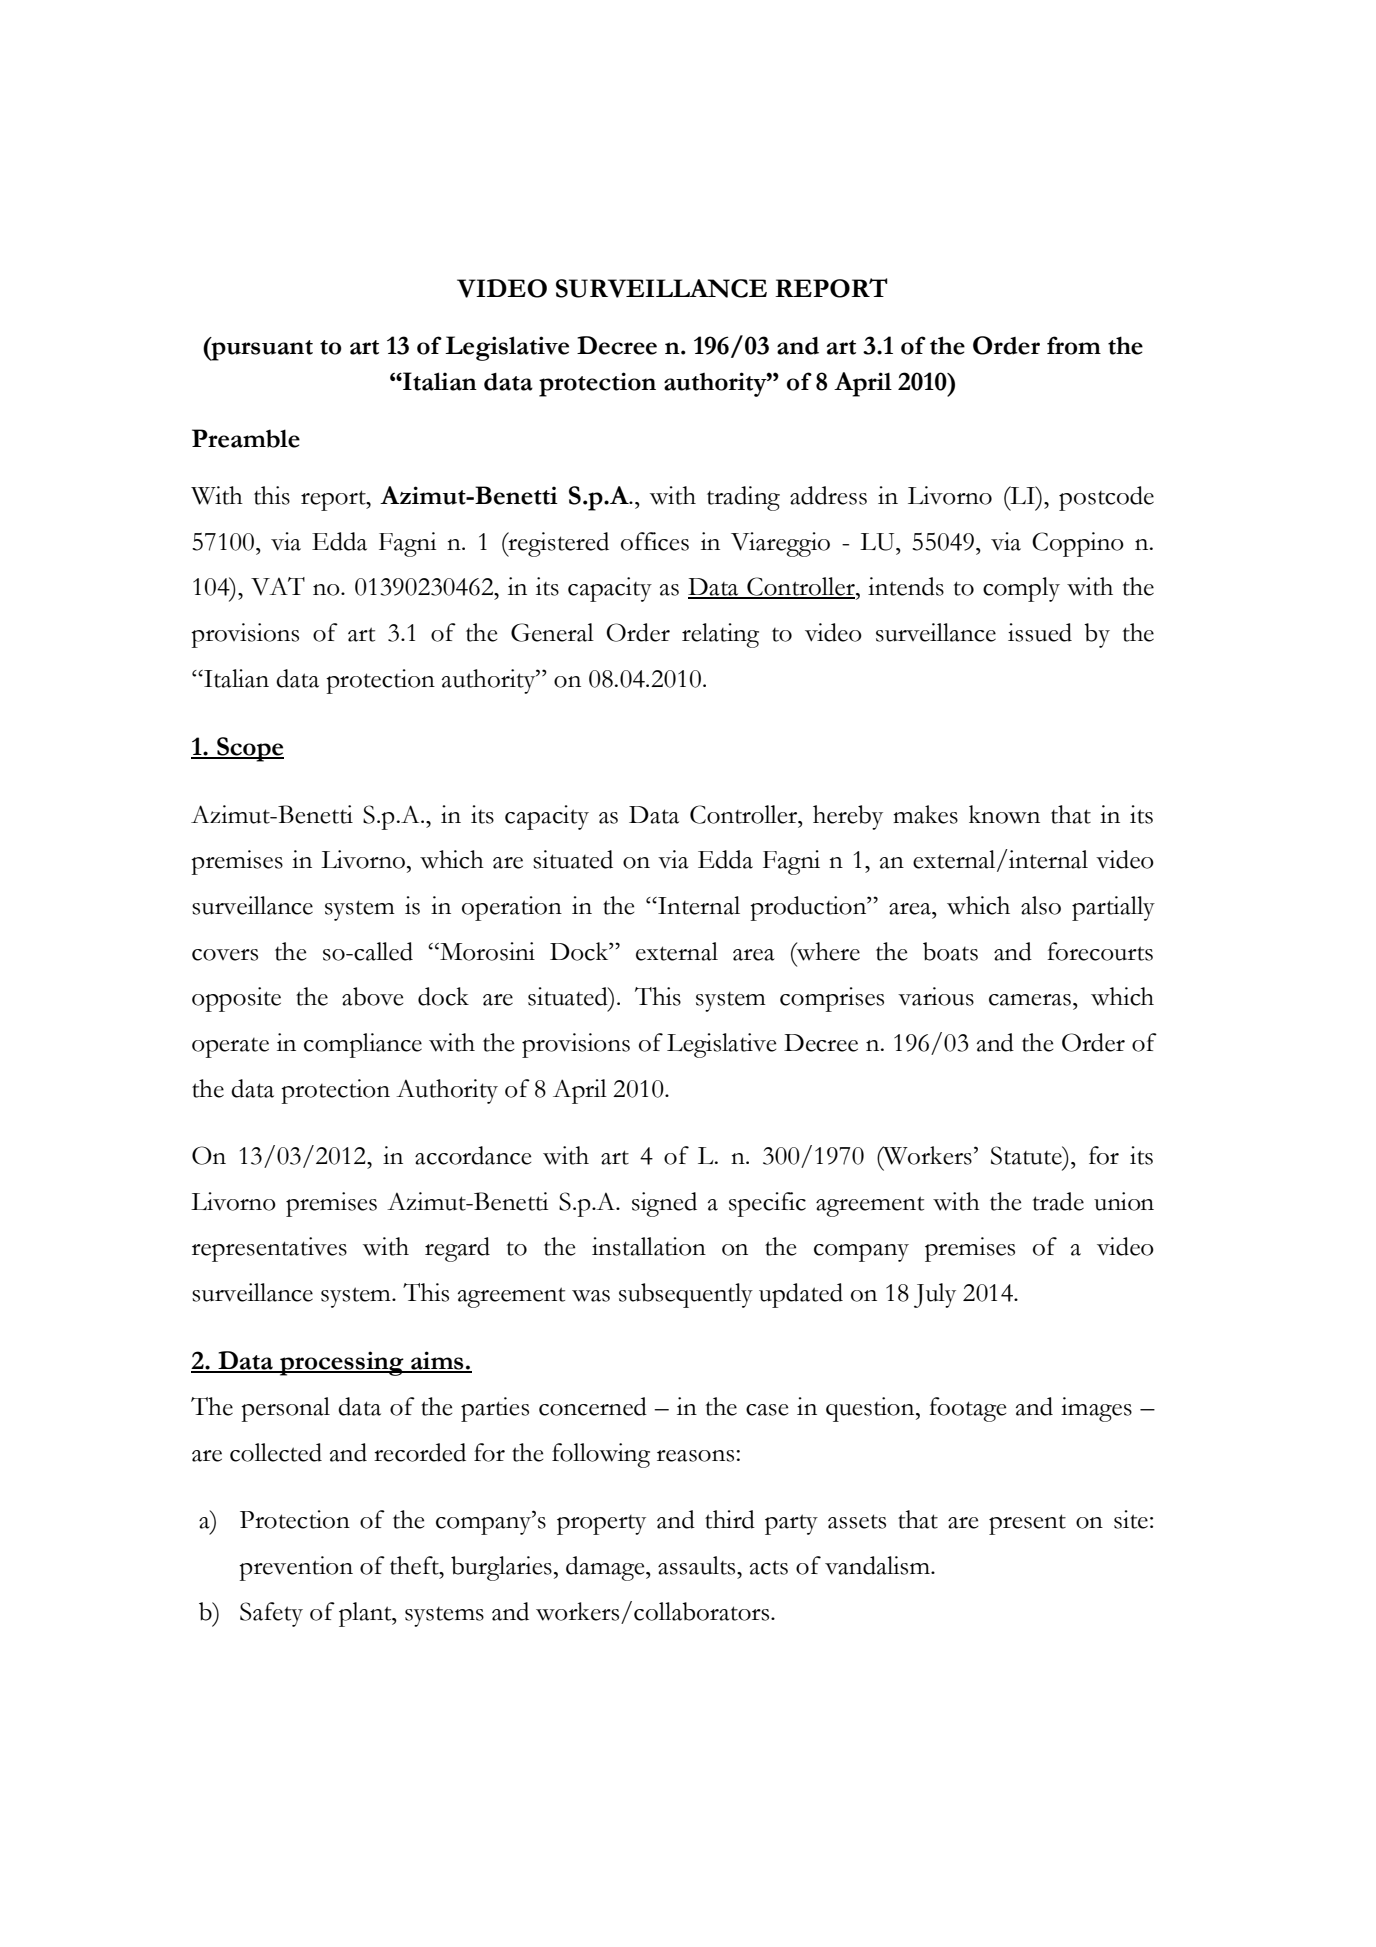 This screenshot has height=1947, width=1376. What do you see at coordinates (296, 1568) in the screenshot?
I see `prevention` at bounding box center [296, 1568].
